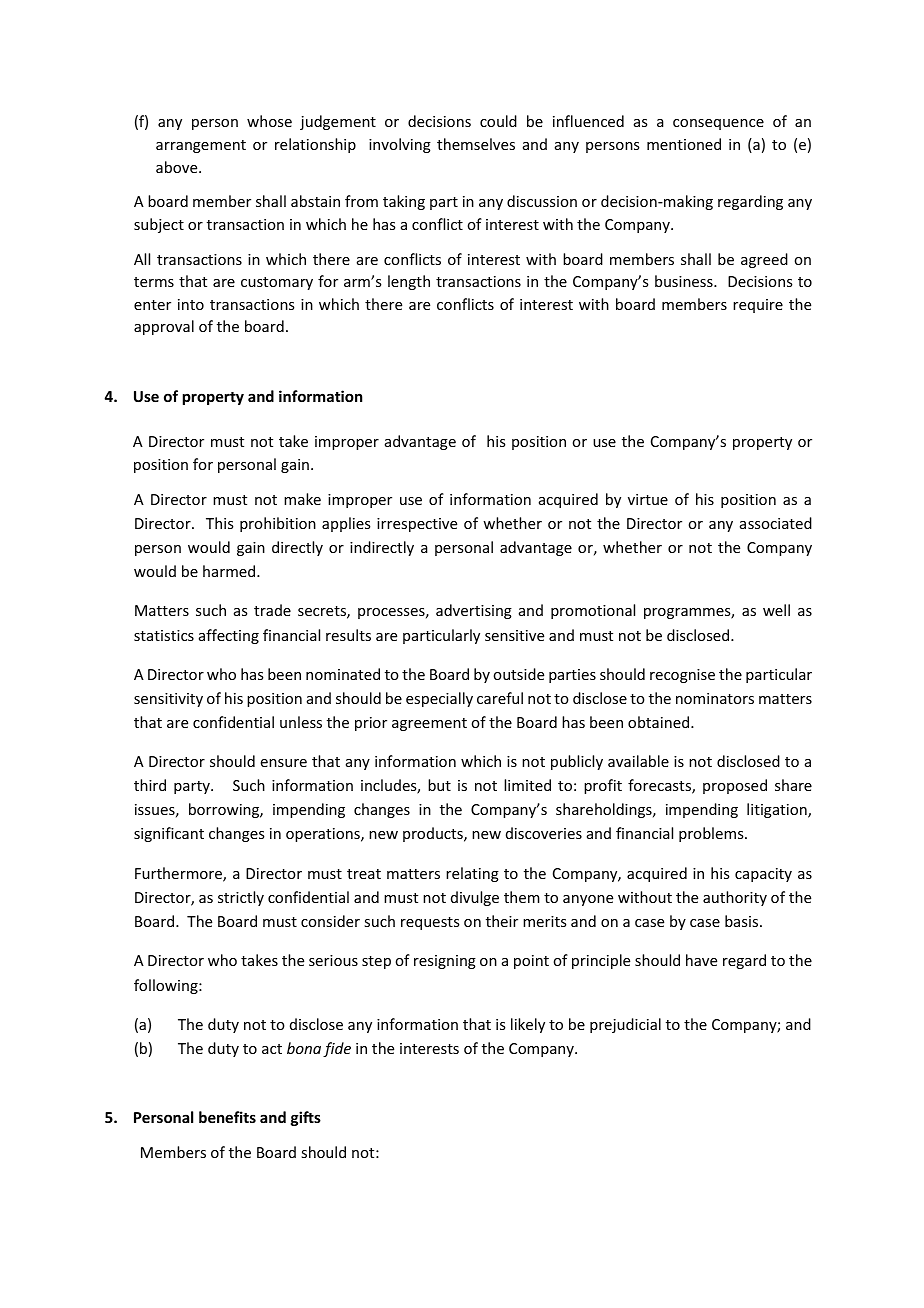  Describe the element at coordinates (164, 327) in the image. I see `approval` at that location.
